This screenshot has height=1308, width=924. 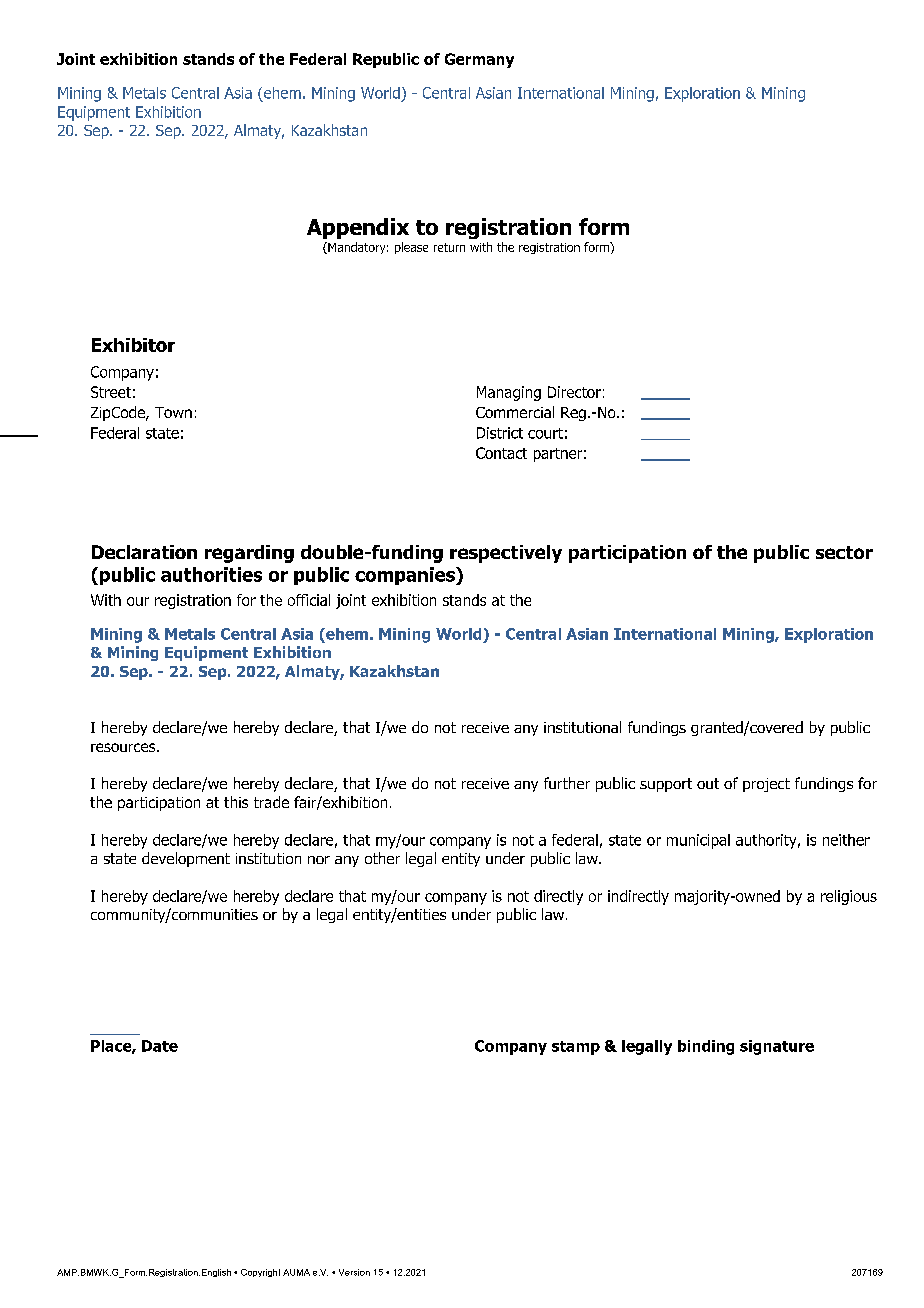 What do you see at coordinates (479, 60) in the screenshot?
I see `Germany` at bounding box center [479, 60].
